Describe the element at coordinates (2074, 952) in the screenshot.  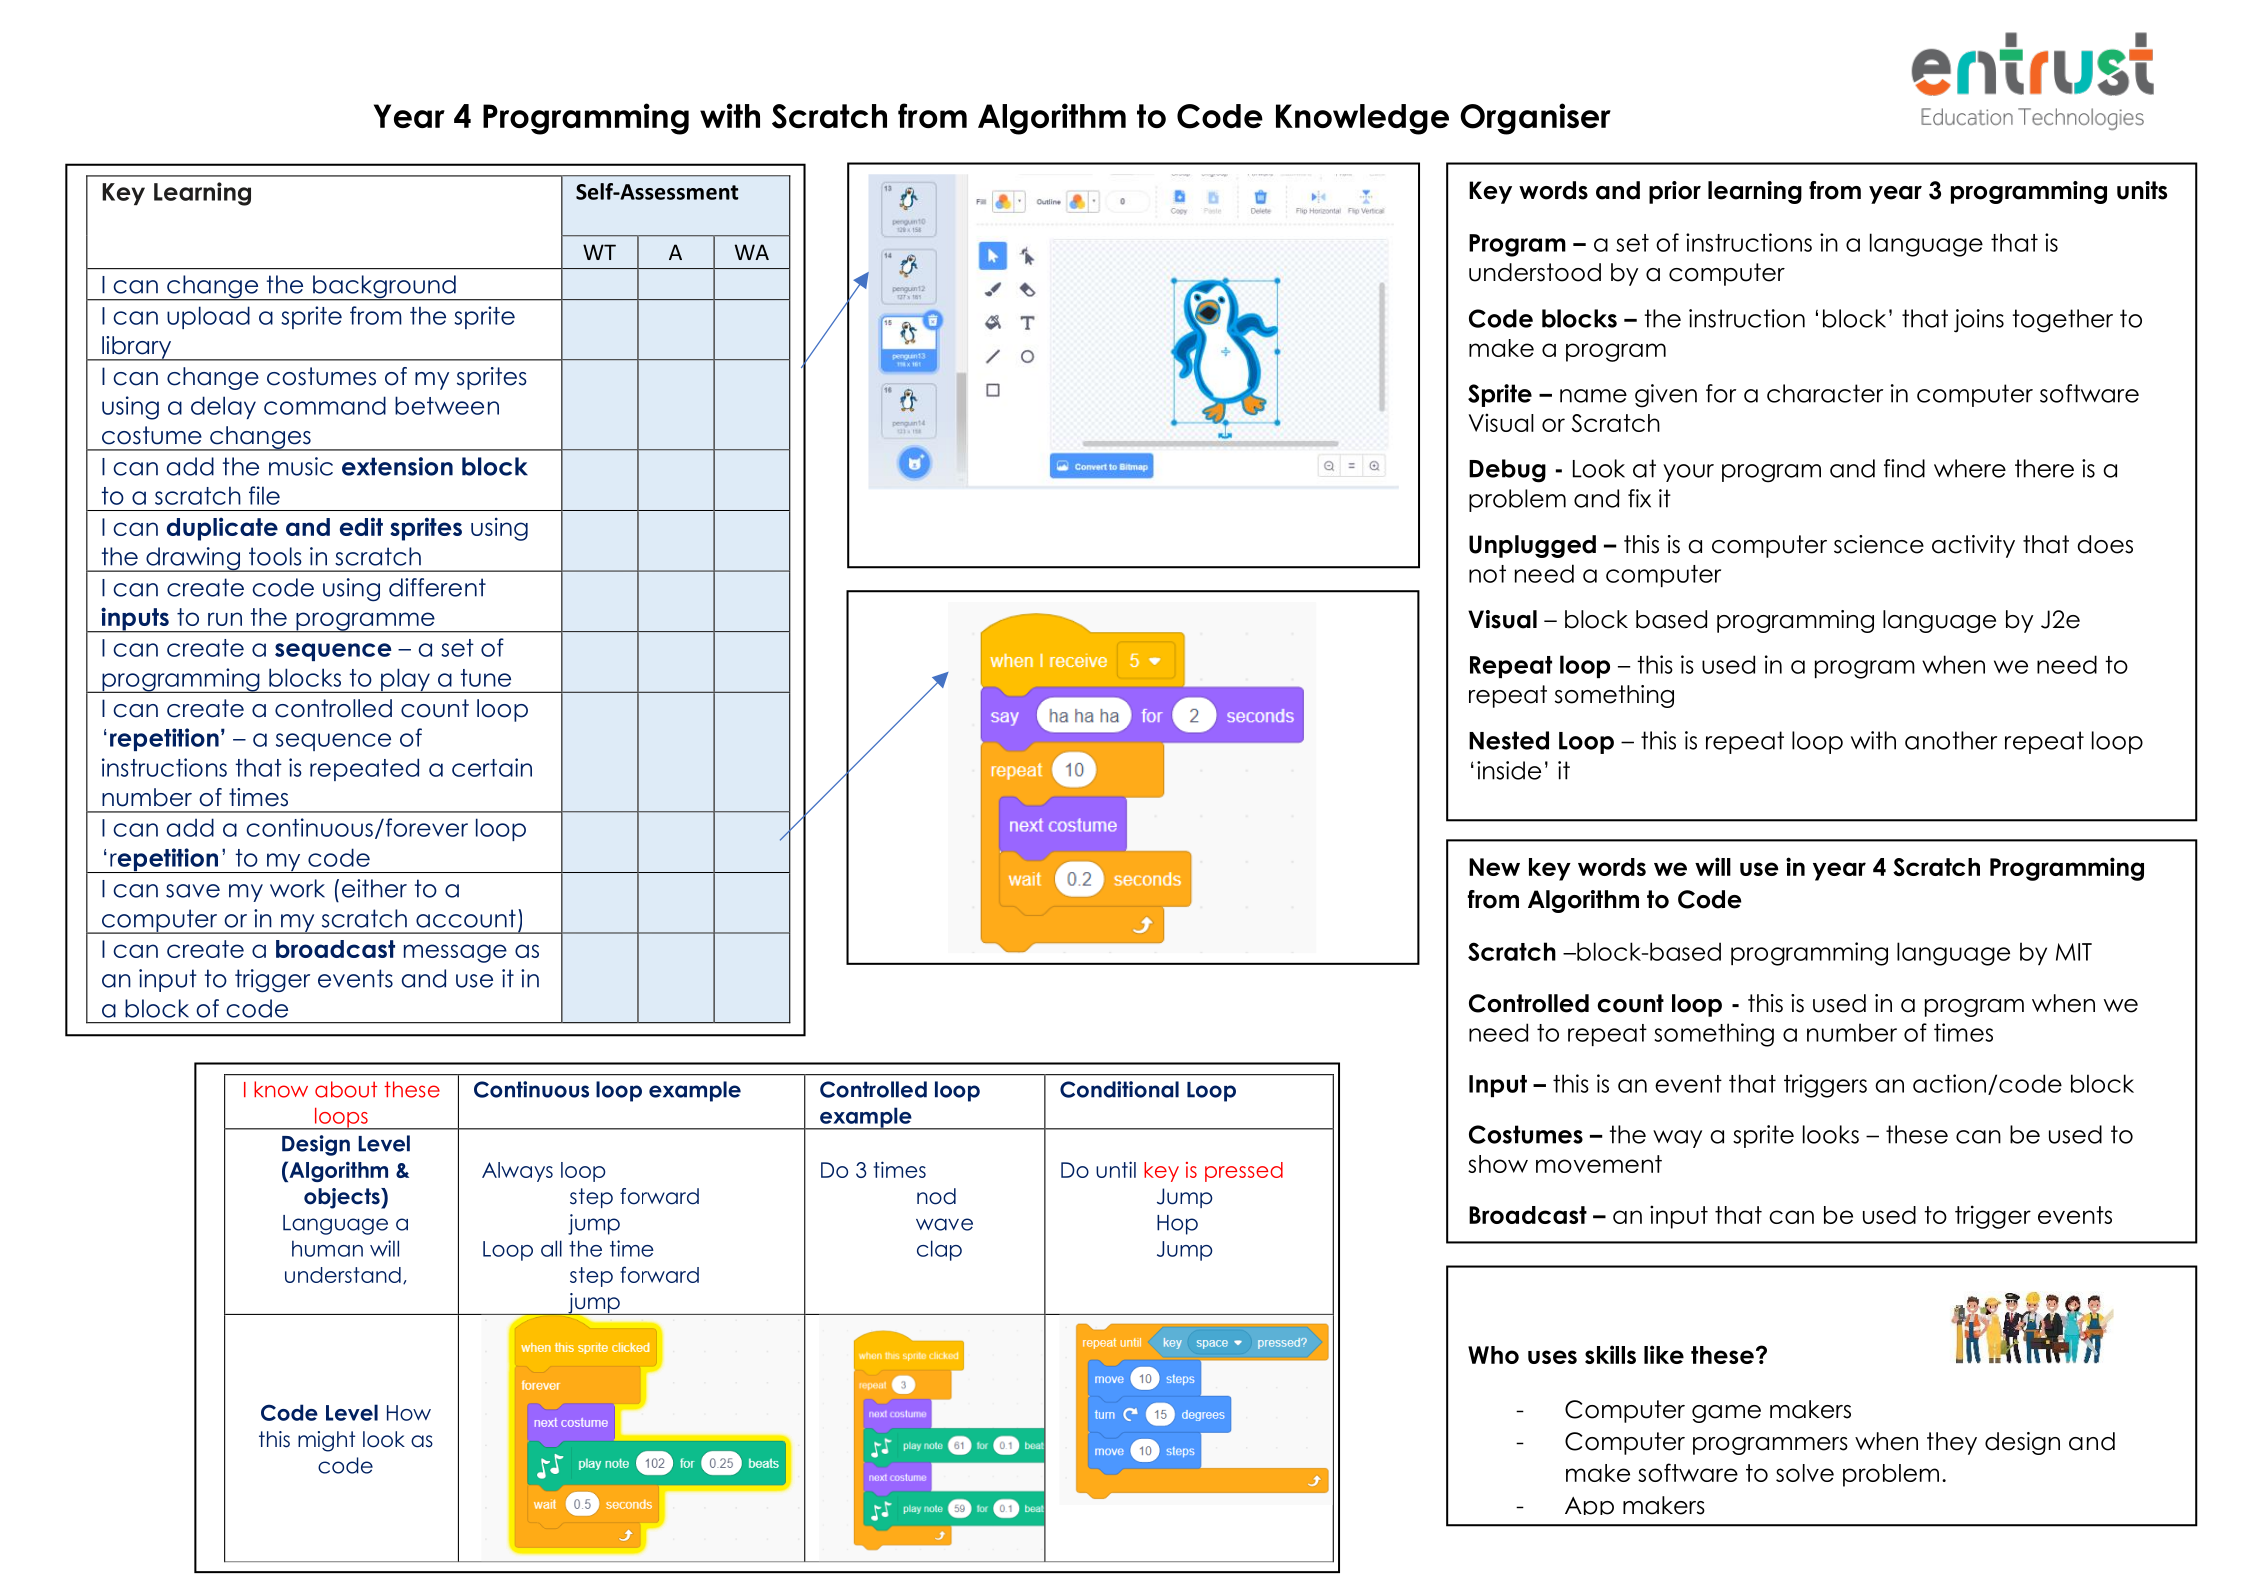
I see `MIT` at that location.
